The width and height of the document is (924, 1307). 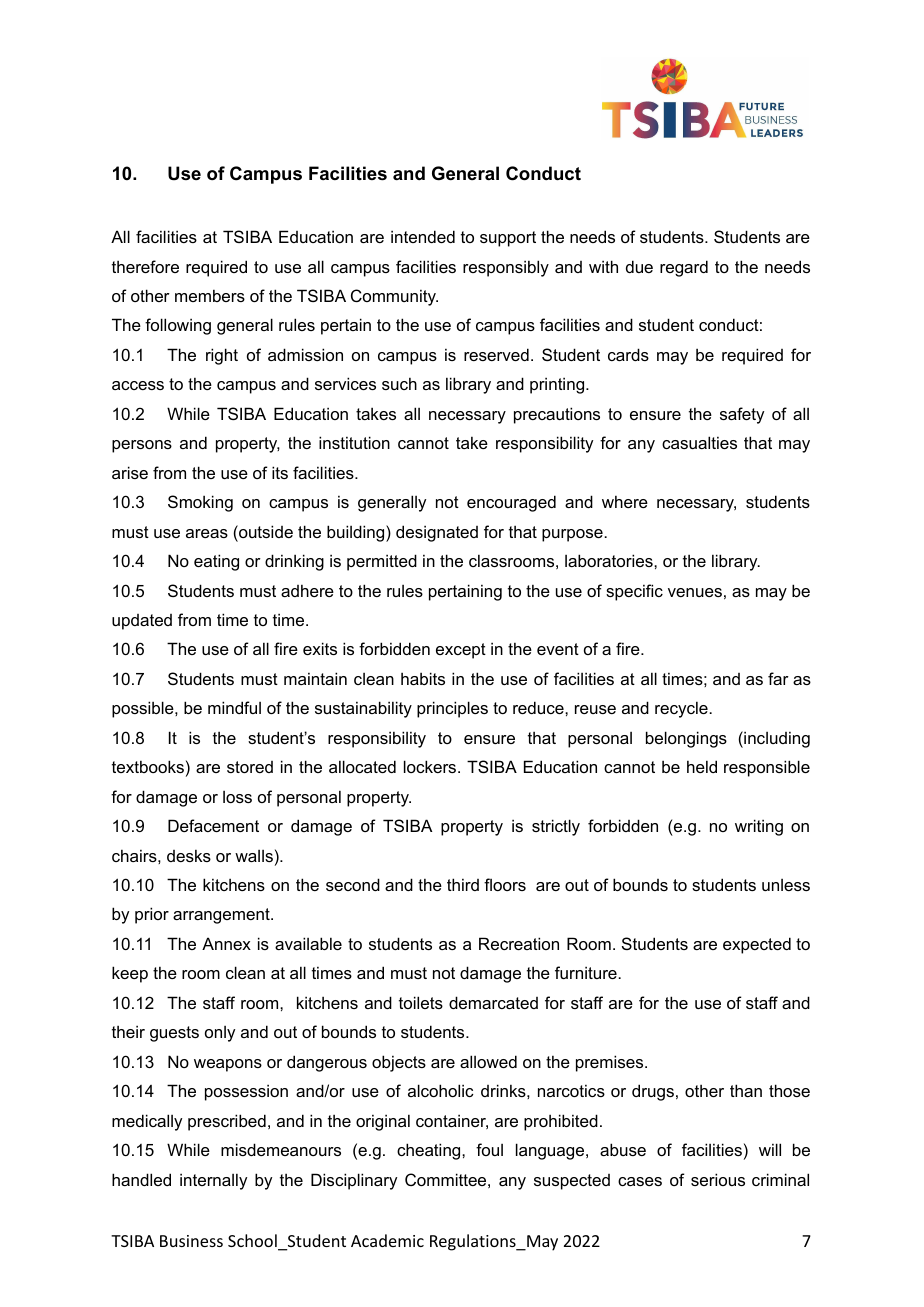 I want to click on responsibly, so click(x=506, y=268).
